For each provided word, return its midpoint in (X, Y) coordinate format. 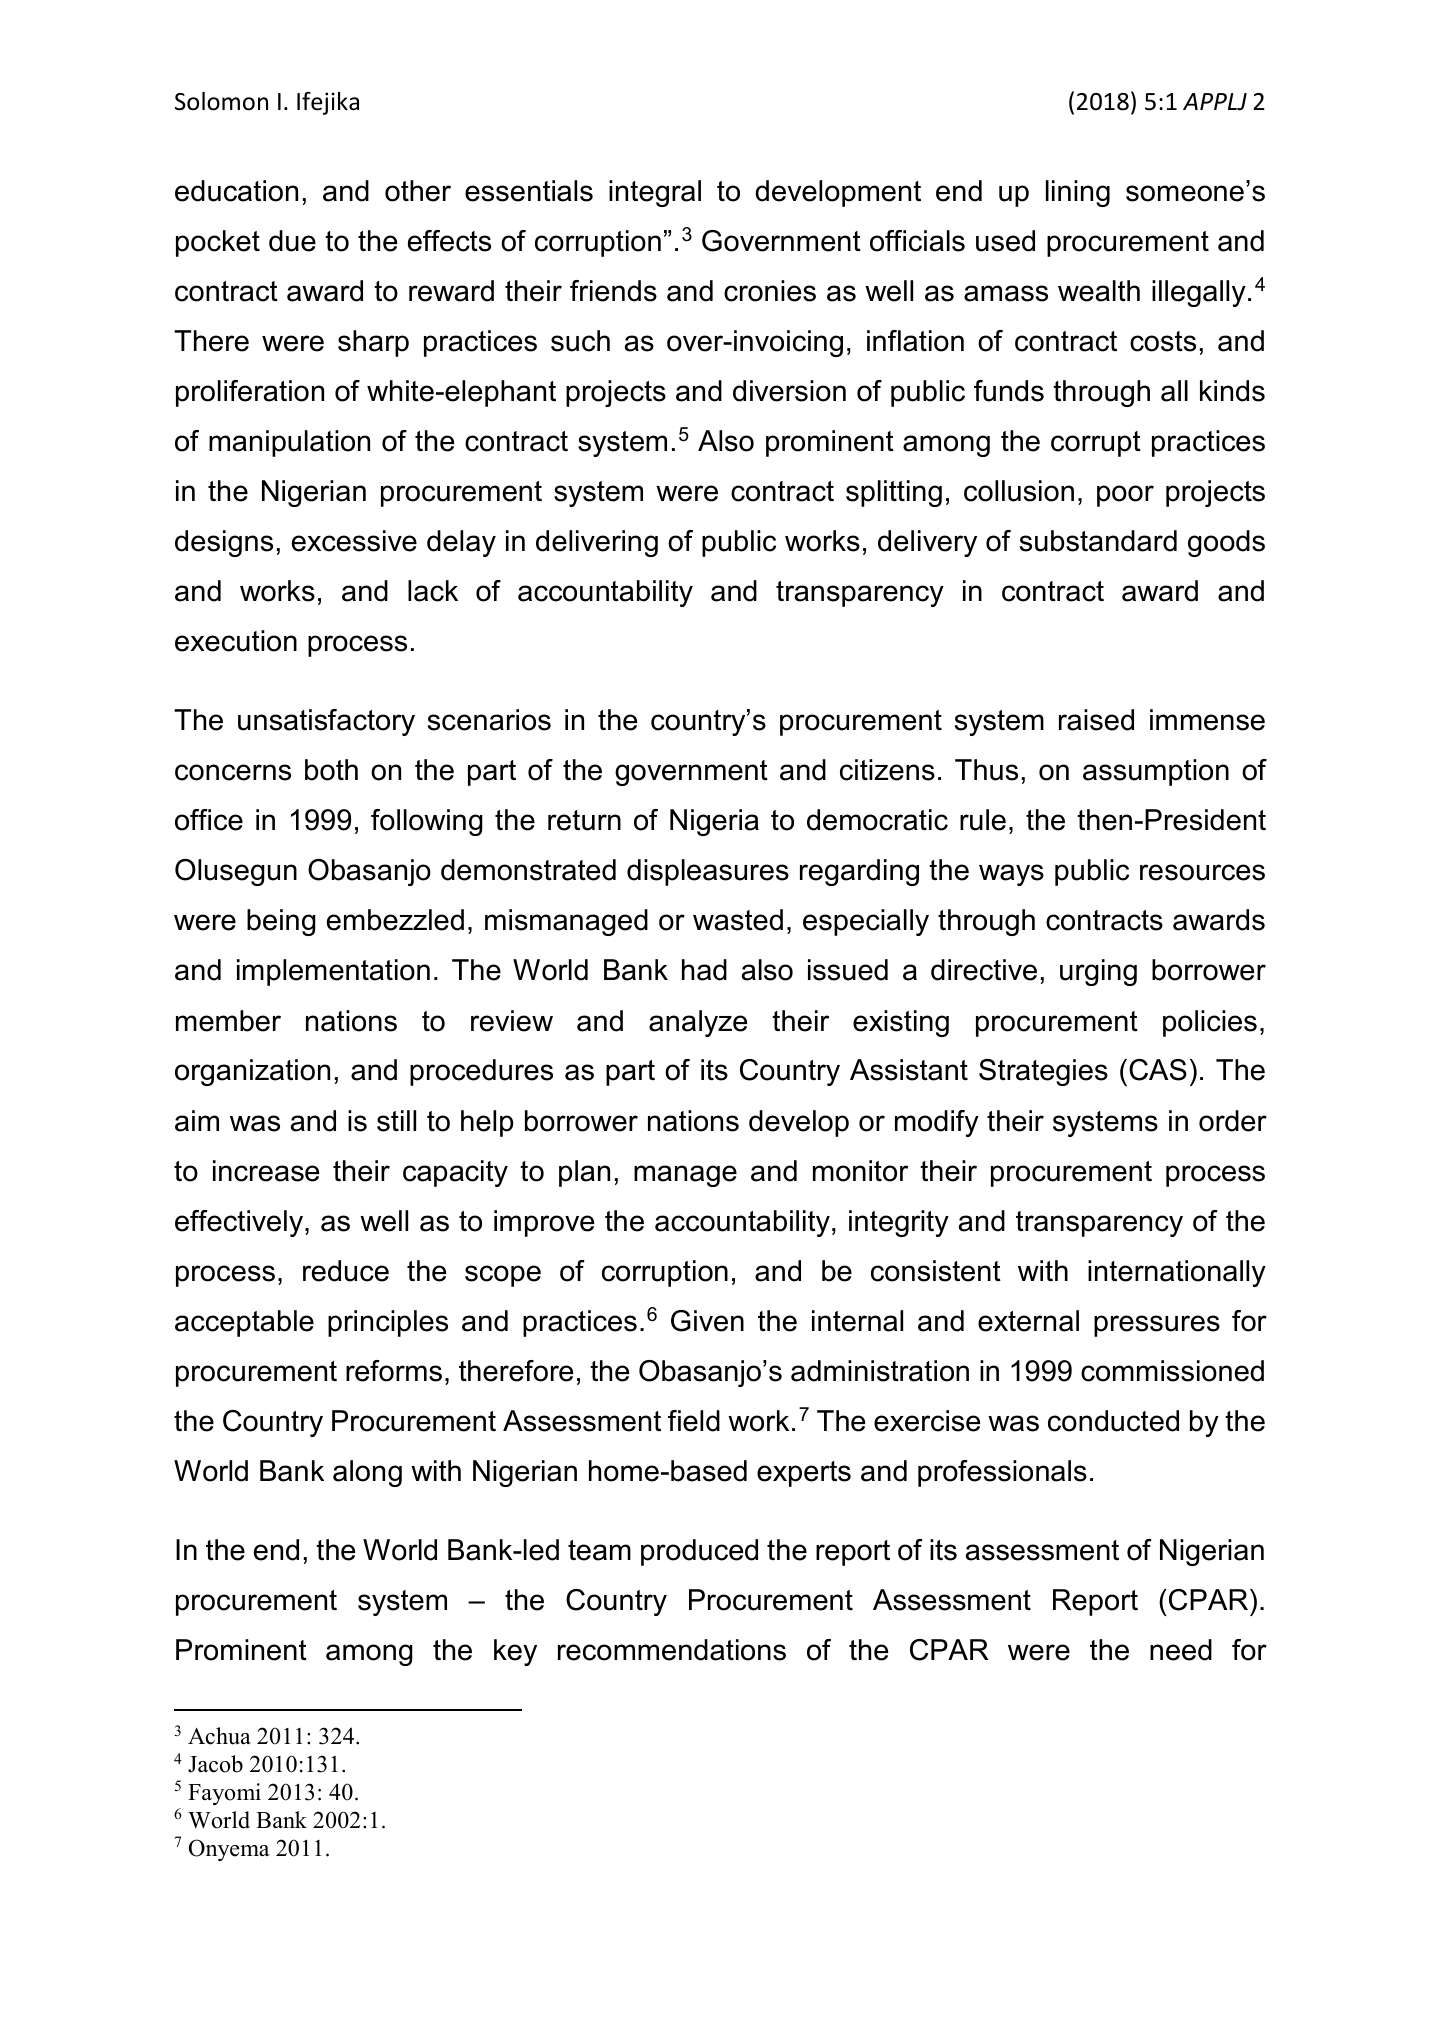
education (236, 191)
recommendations (672, 1650)
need (1181, 1650)
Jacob (215, 1764)
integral (655, 193)
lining (1078, 193)
